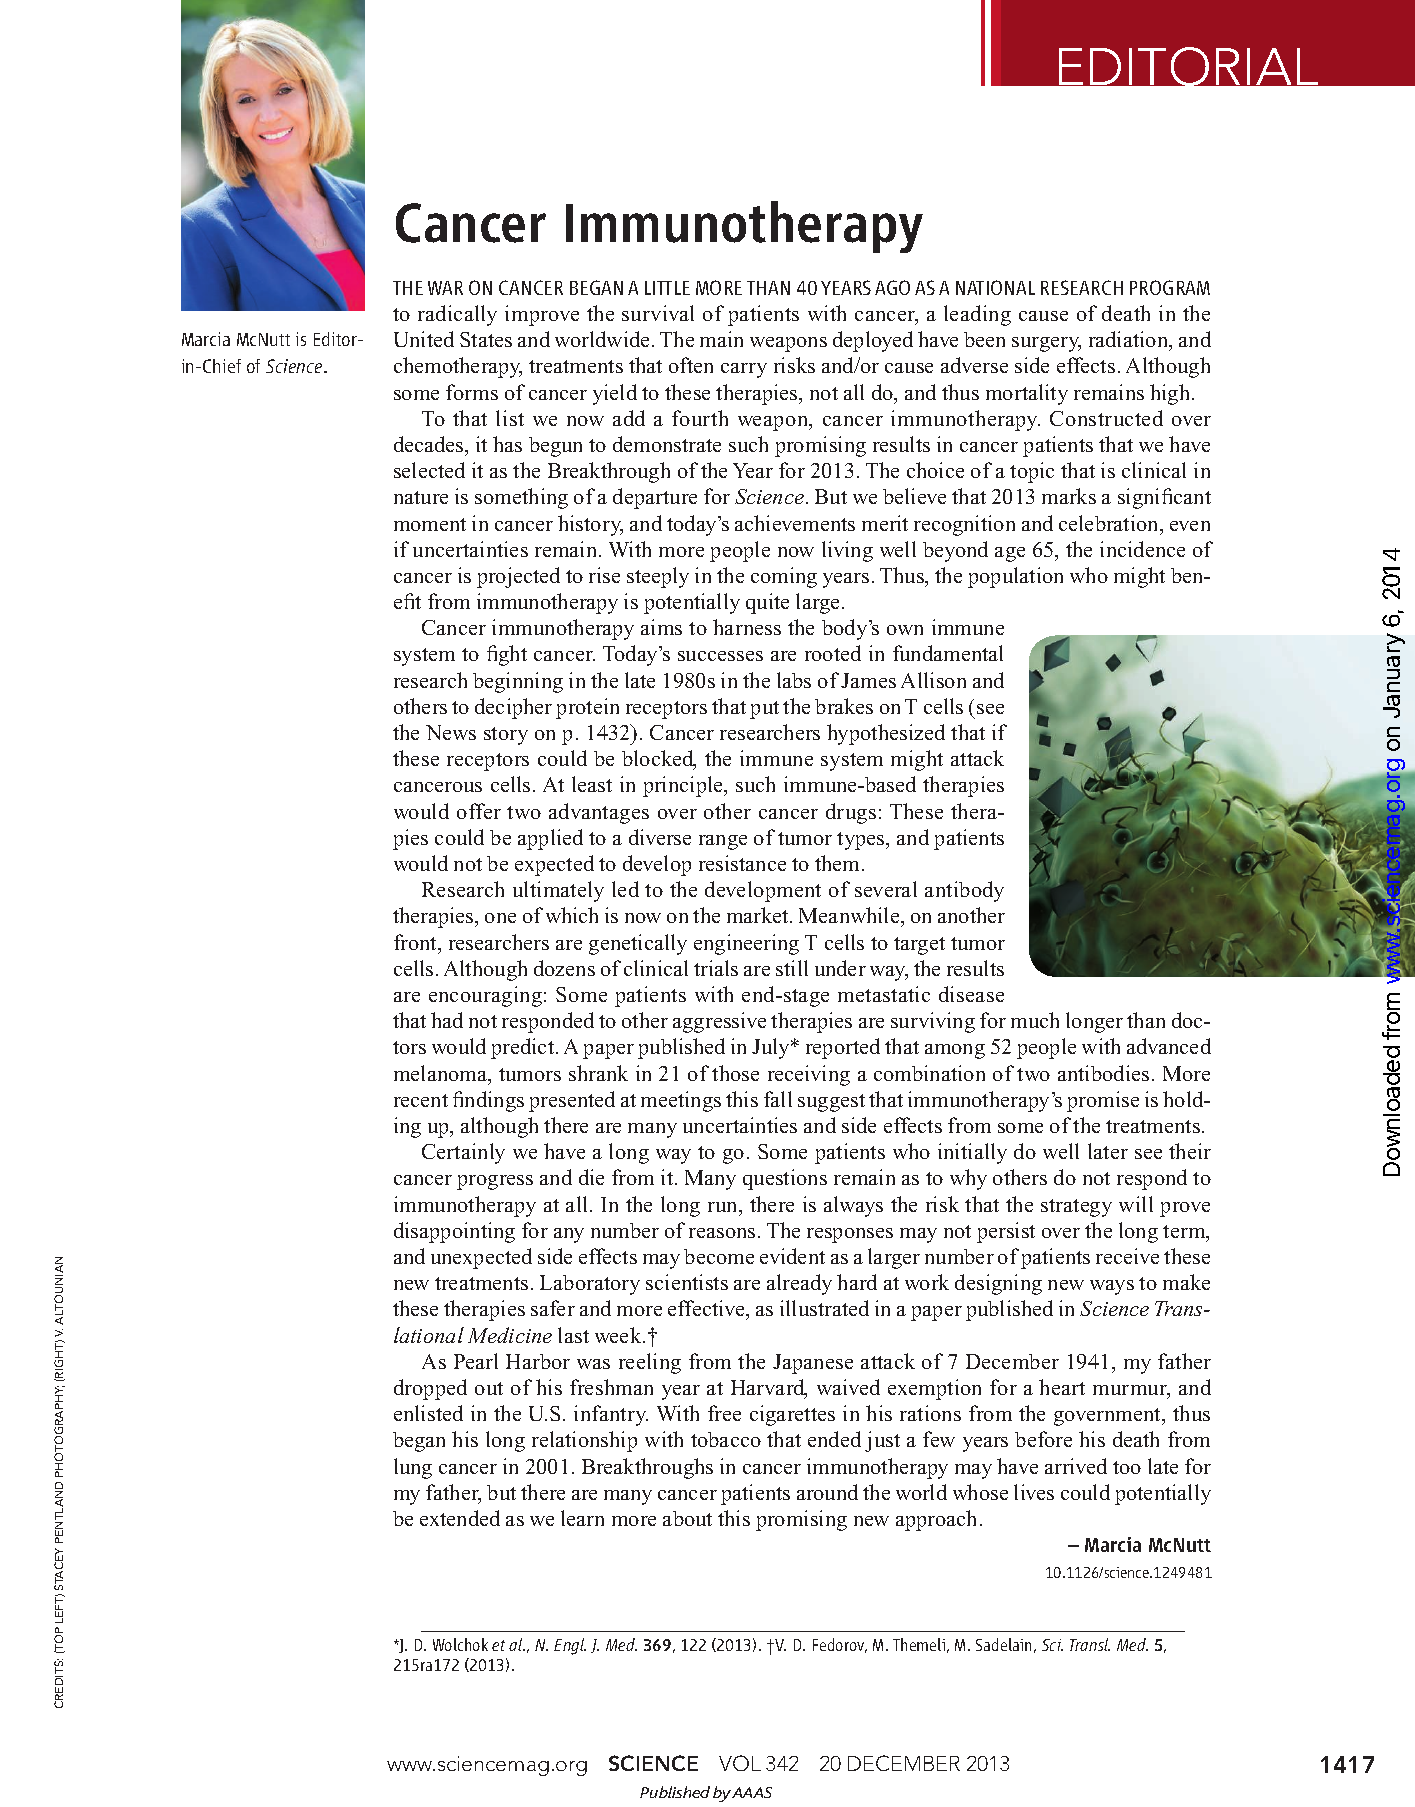  Describe the element at coordinates (460, 1644) in the screenshot. I see `Wolchok` at that location.
